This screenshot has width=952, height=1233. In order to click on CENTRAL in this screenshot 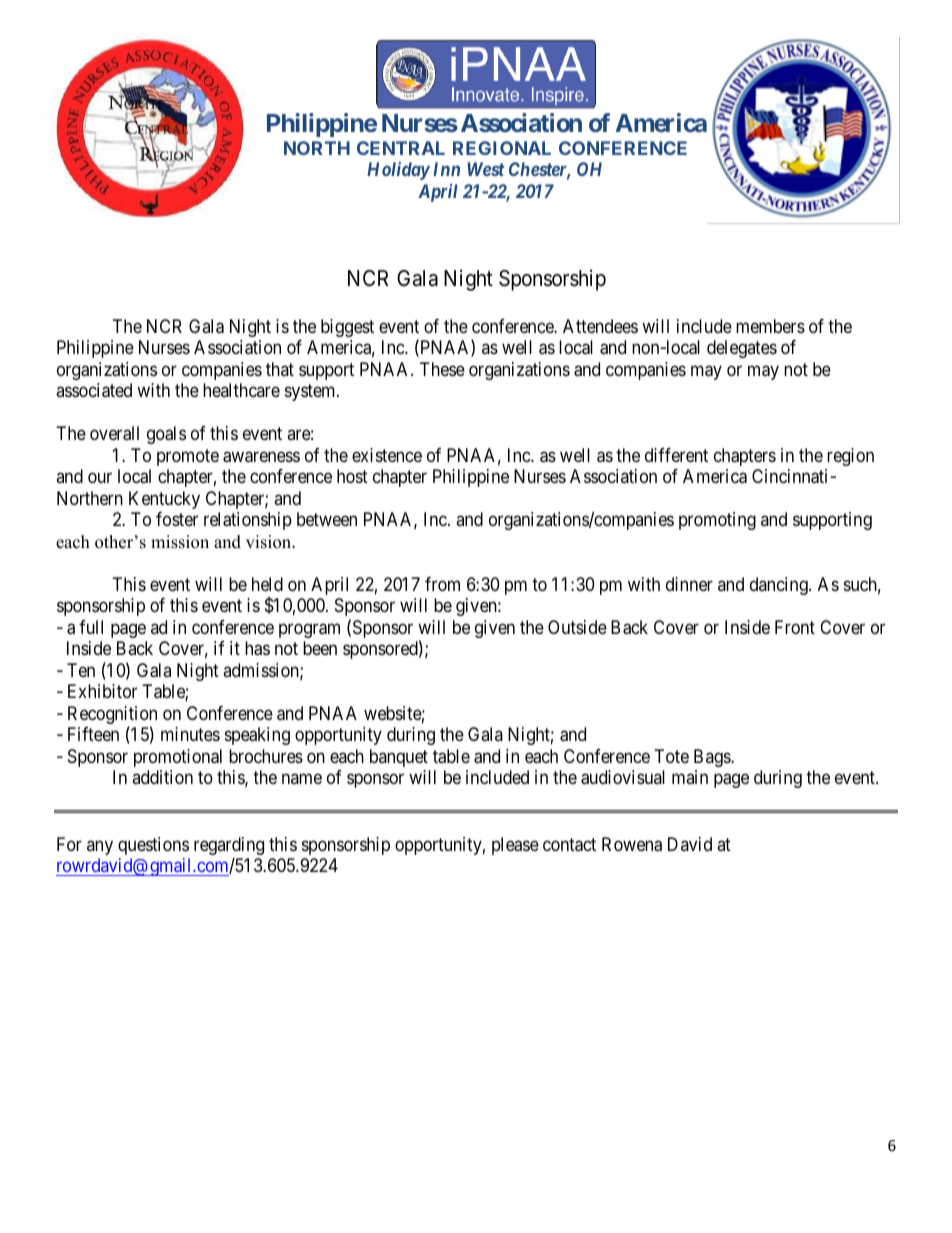, I will do `click(401, 148)`.
